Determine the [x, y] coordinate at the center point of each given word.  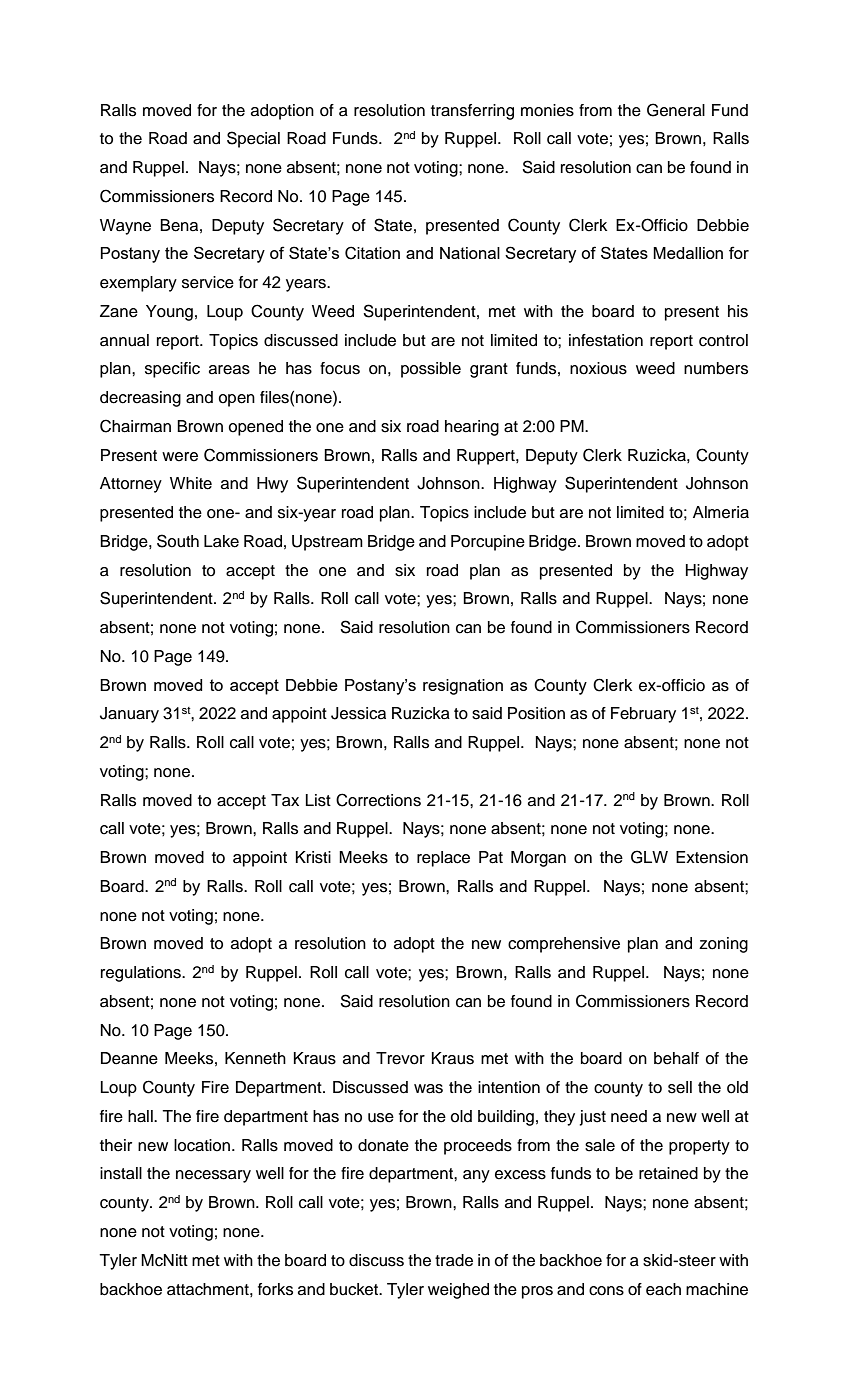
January [129, 715]
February [643, 715]
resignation [463, 687]
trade [454, 1260]
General [676, 110]
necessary [213, 1176]
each [663, 1289]
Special [253, 139]
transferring [472, 112]
